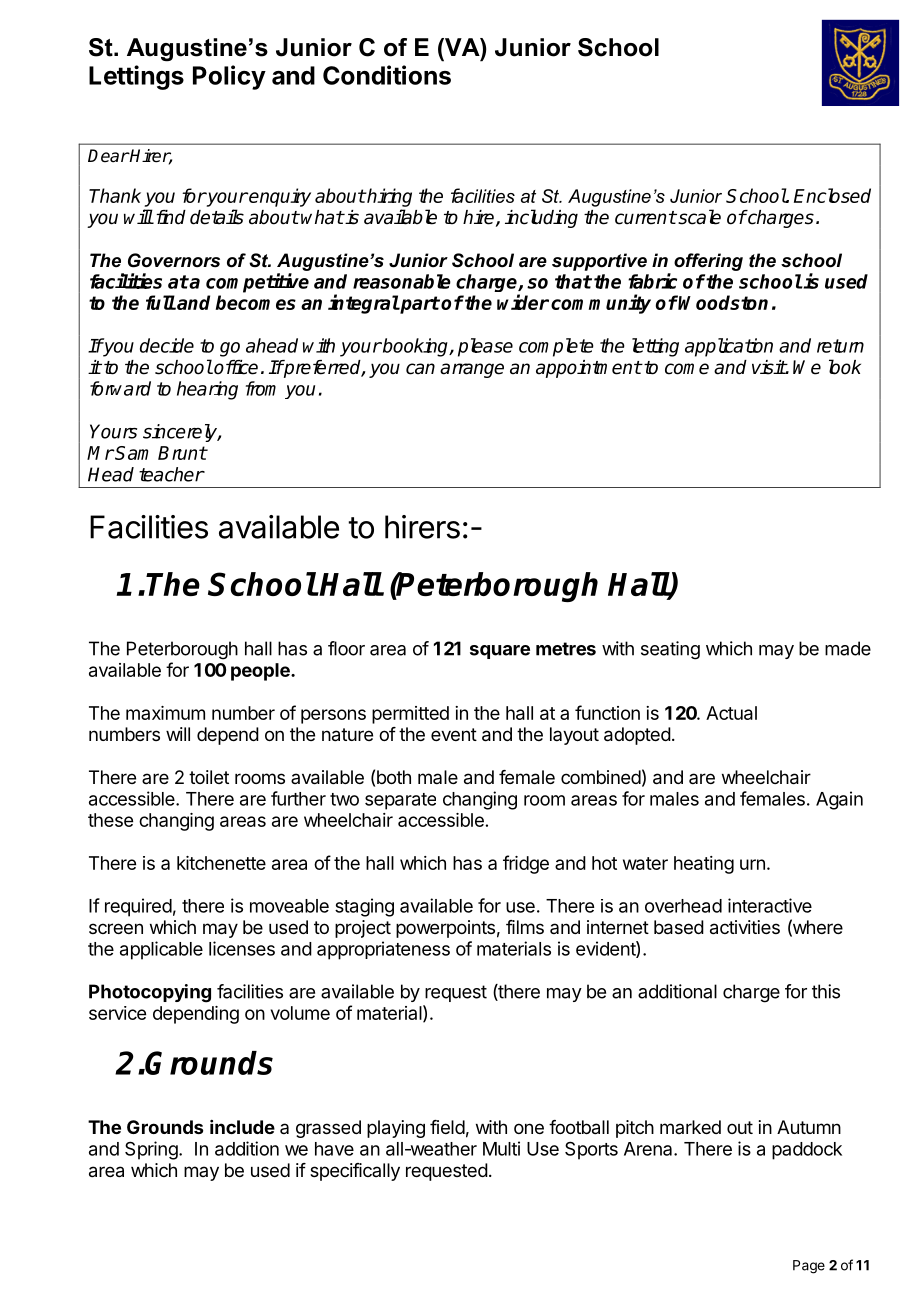 This document has width=924, height=1308. What do you see at coordinates (387, 75) in the document?
I see `Conditions` at bounding box center [387, 75].
